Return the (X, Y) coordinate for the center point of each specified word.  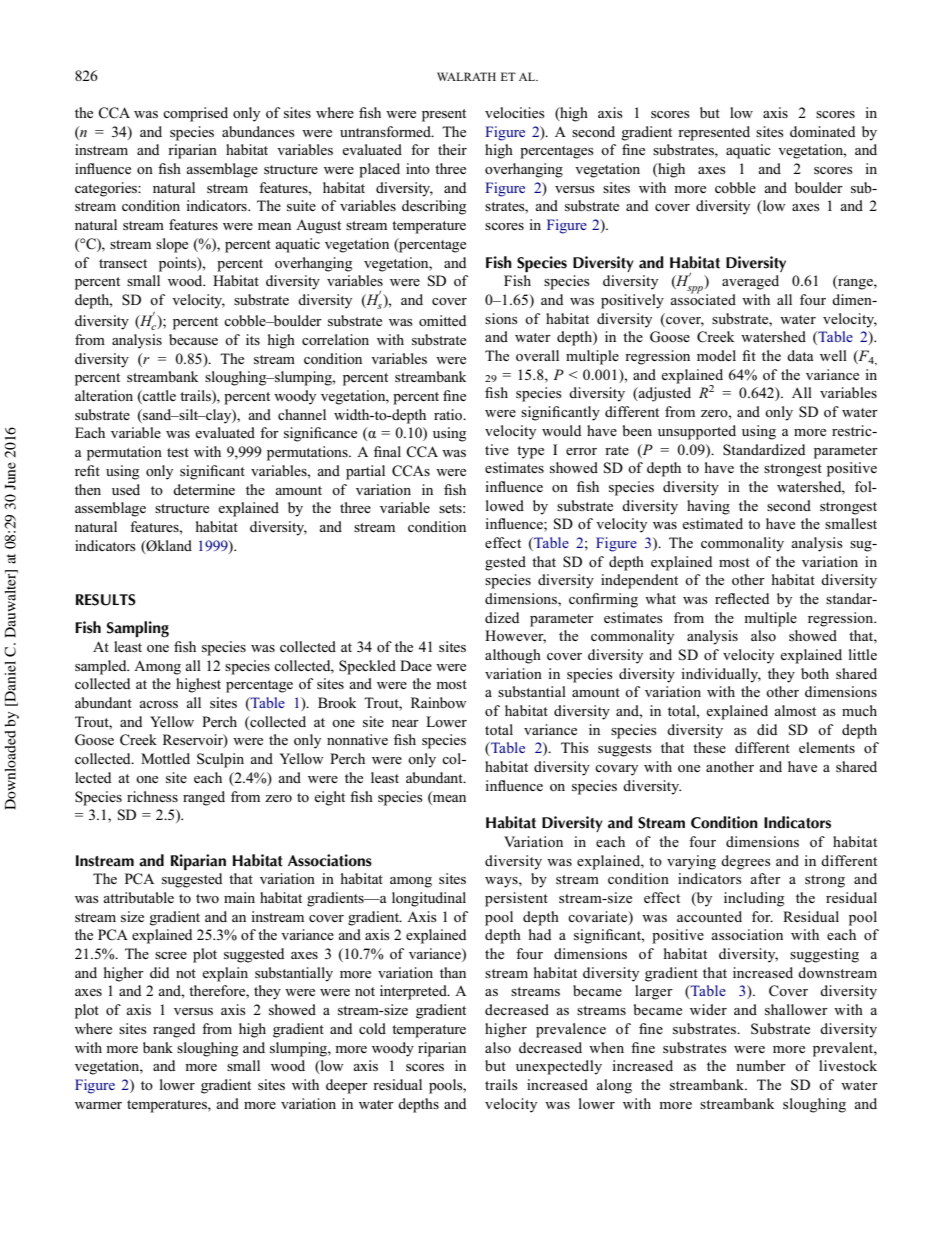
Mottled (165, 758)
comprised (195, 114)
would (561, 430)
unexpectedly (559, 1067)
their (452, 149)
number (761, 1065)
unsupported (697, 432)
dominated (822, 131)
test (178, 452)
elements (827, 747)
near (405, 723)
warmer (98, 1105)
